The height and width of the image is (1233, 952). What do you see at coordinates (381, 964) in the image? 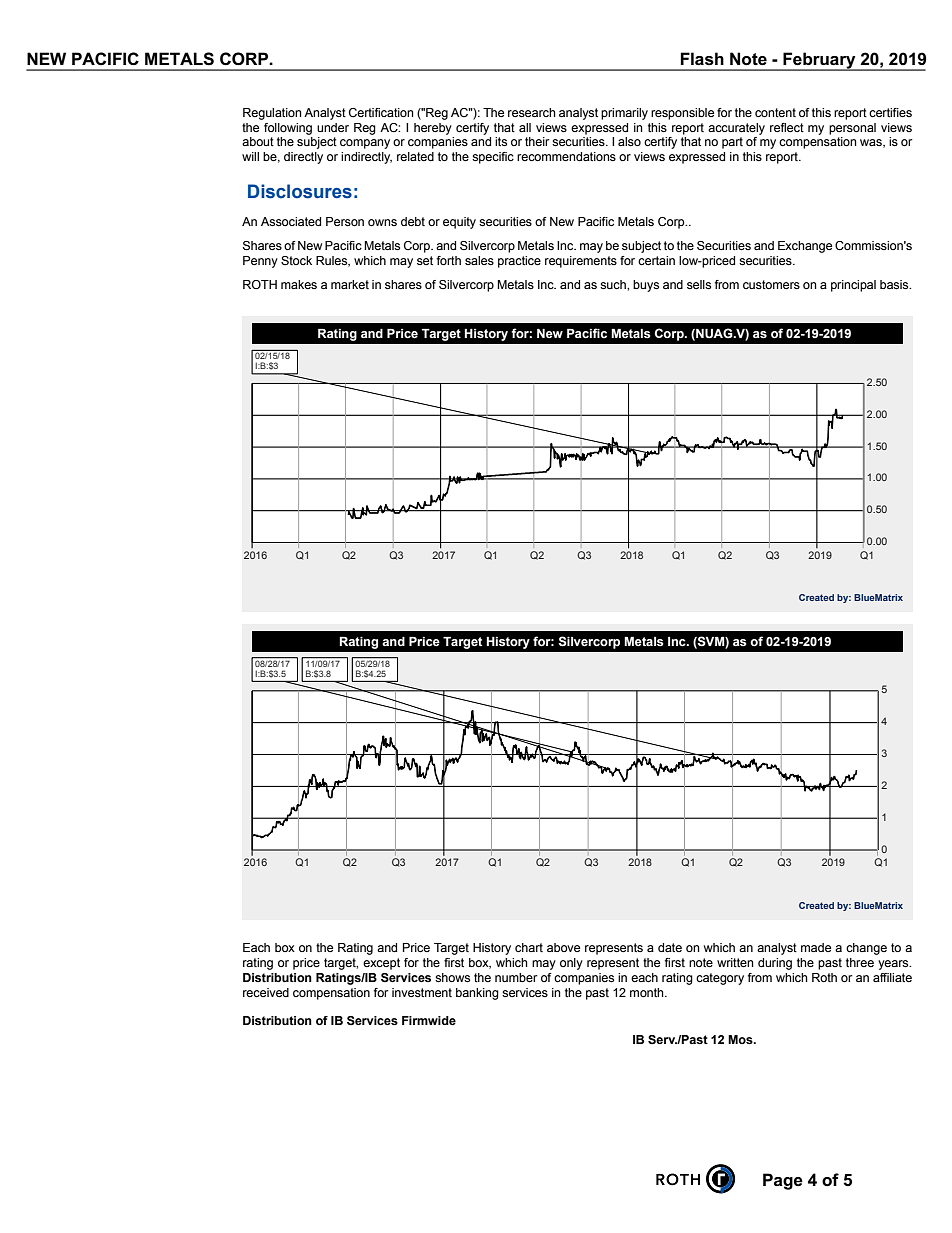
I see `except` at bounding box center [381, 964].
